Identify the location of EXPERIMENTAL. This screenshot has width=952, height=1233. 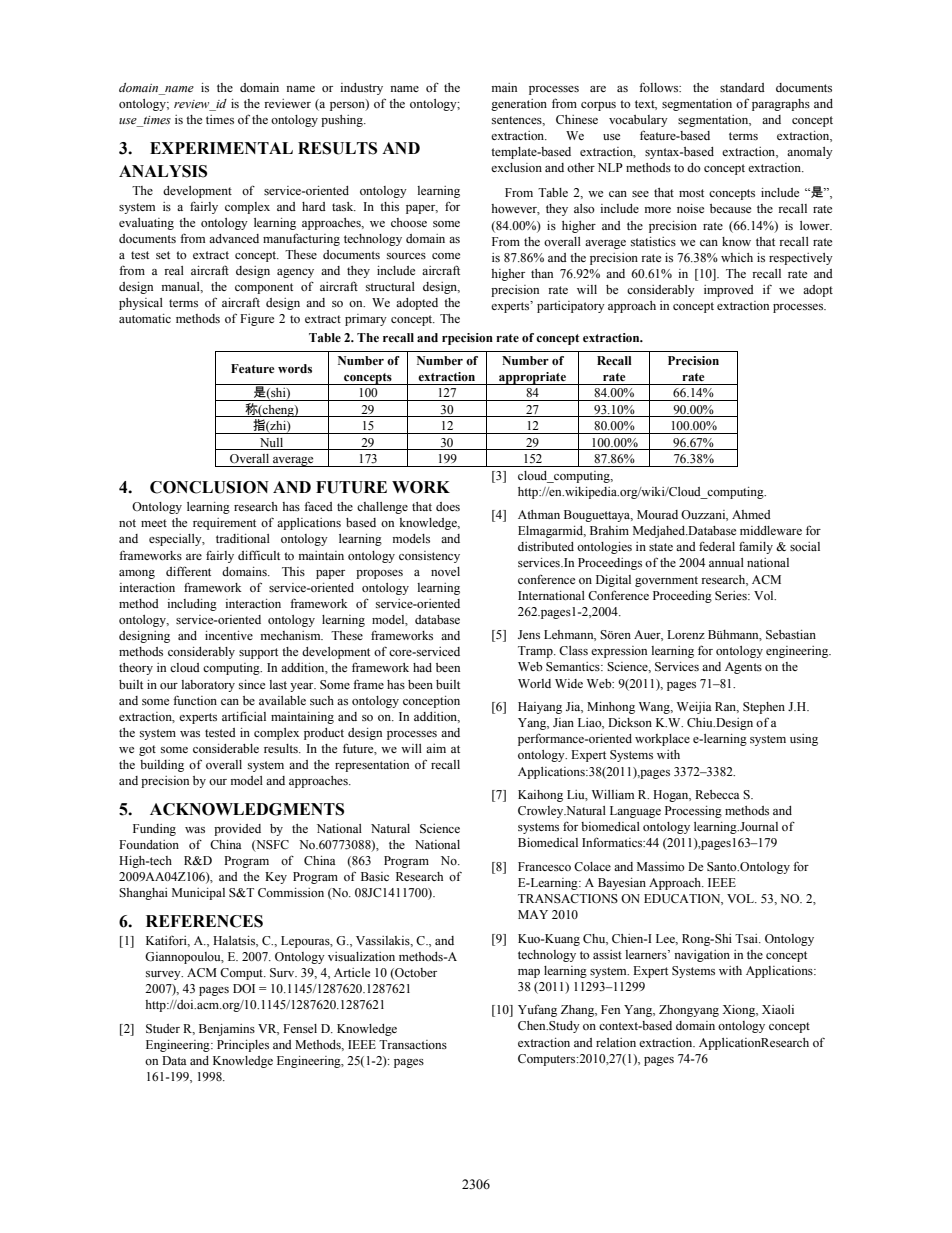
(221, 148).
